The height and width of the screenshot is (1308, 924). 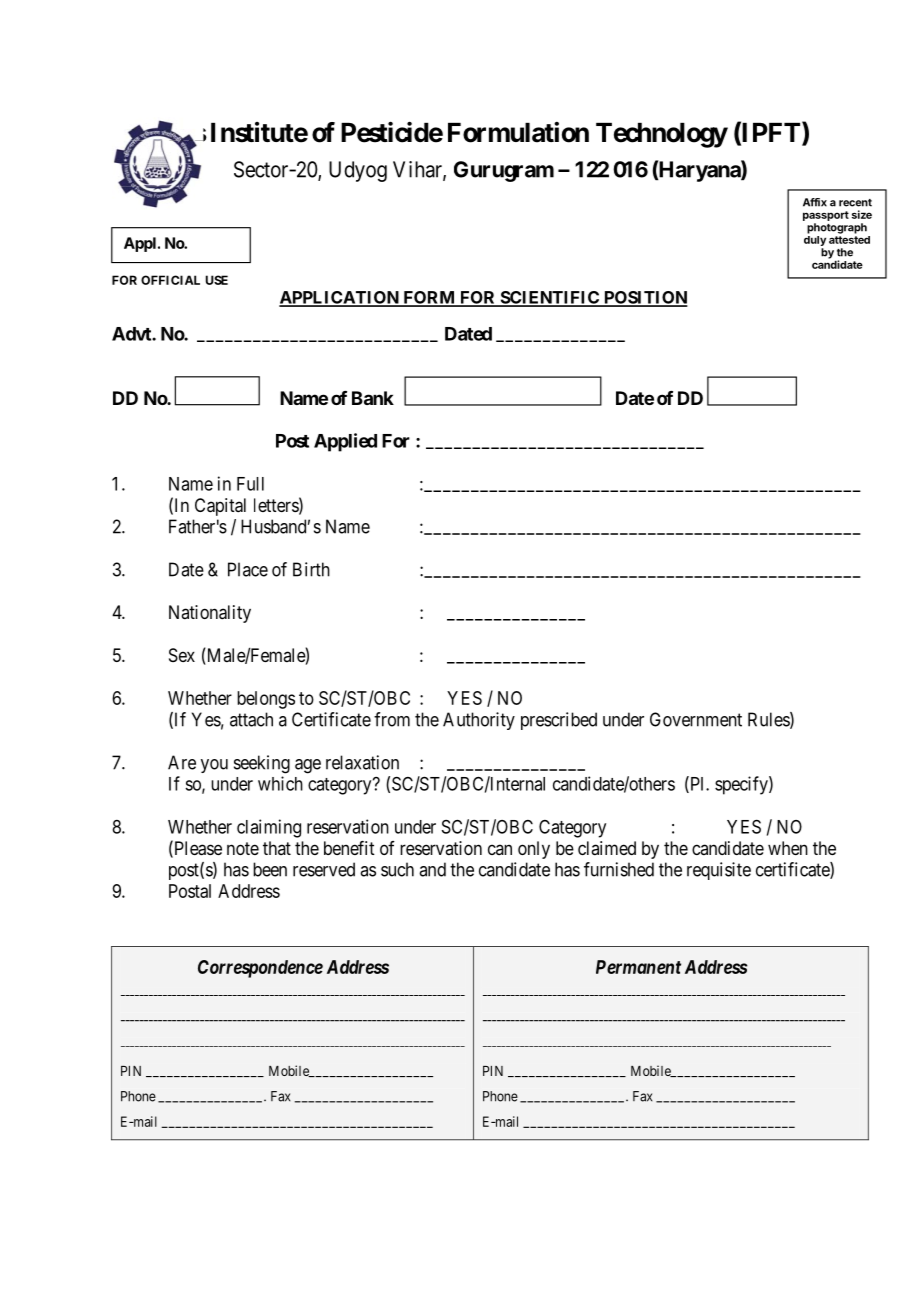 I want to click on Government, so click(x=696, y=719).
